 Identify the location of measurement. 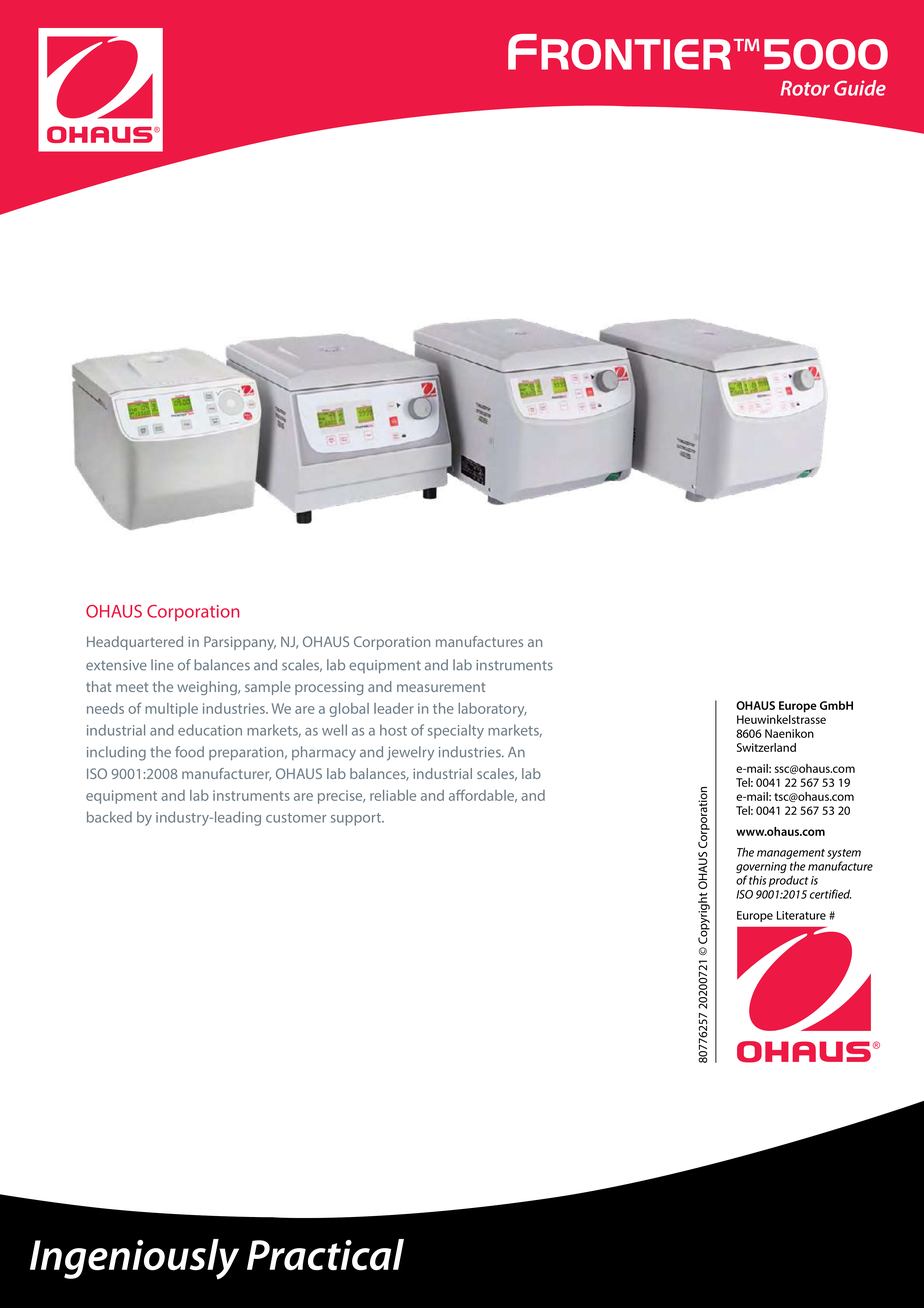
(441, 687).
